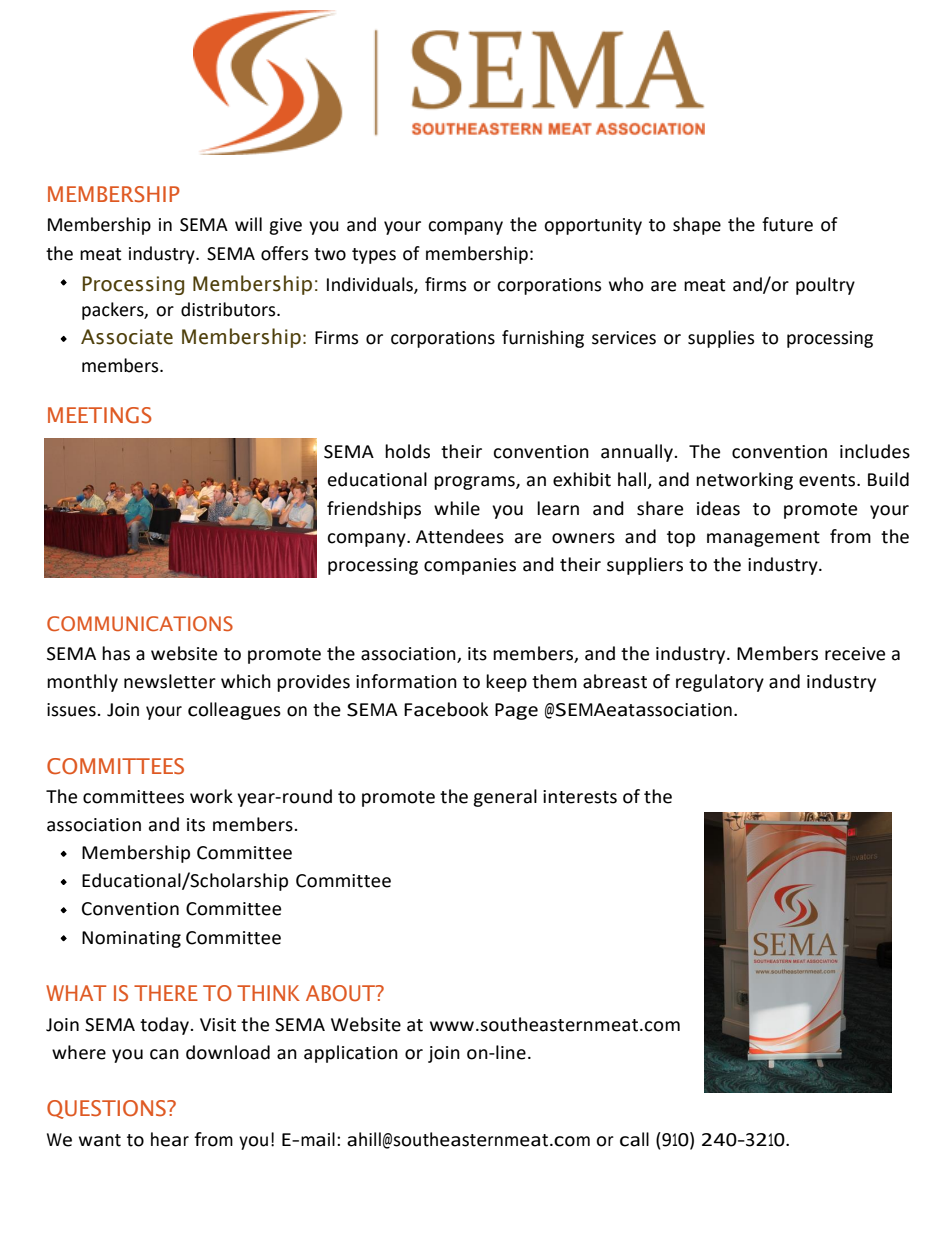 The height and width of the screenshot is (1233, 952). Describe the element at coordinates (787, 224) in the screenshot. I see `future` at that location.
